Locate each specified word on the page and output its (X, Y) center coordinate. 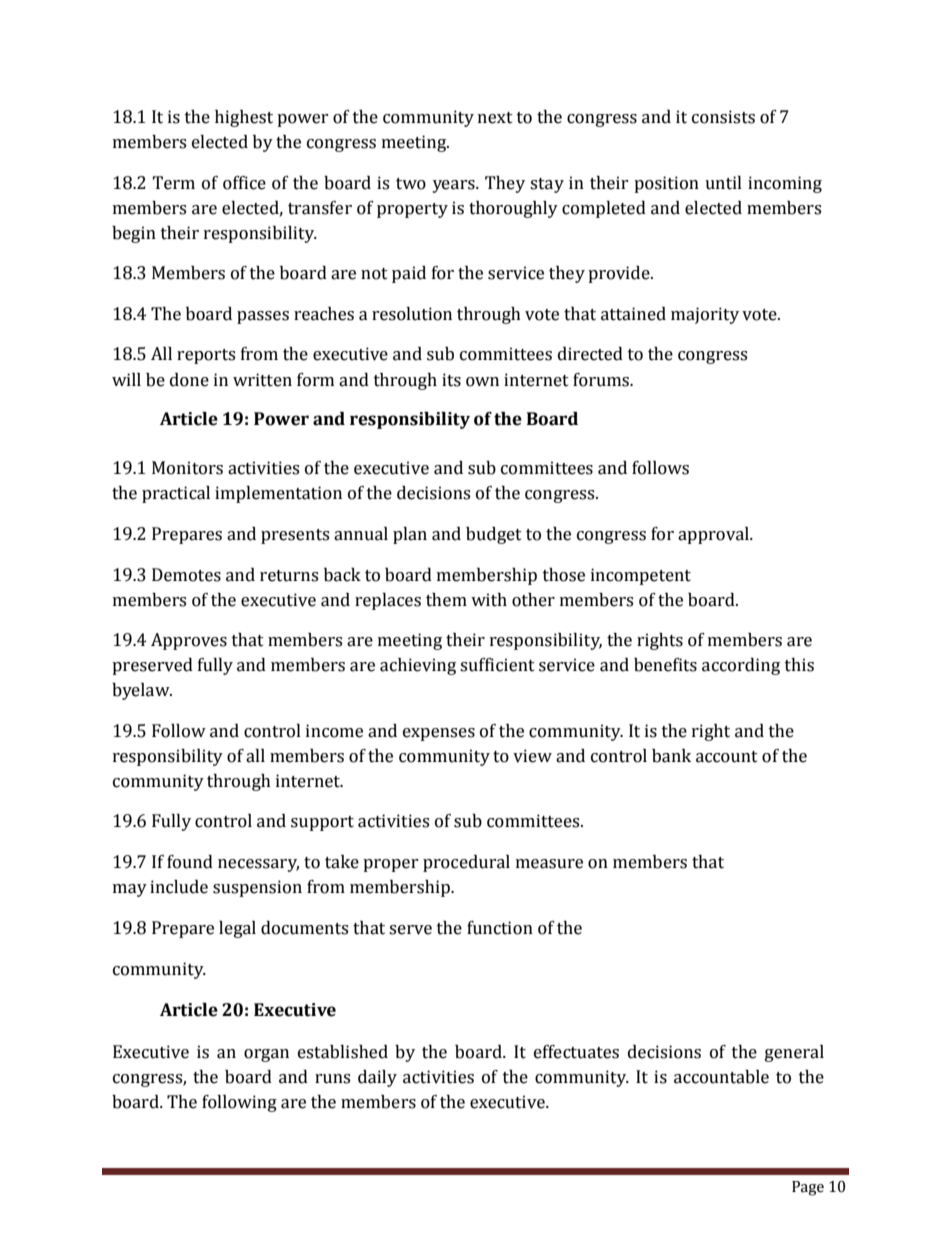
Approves (189, 641)
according (741, 666)
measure (549, 864)
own (482, 382)
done (189, 380)
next (495, 118)
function (500, 928)
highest (244, 118)
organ (266, 1055)
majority (705, 315)
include (179, 887)
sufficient (497, 665)
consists (723, 117)
